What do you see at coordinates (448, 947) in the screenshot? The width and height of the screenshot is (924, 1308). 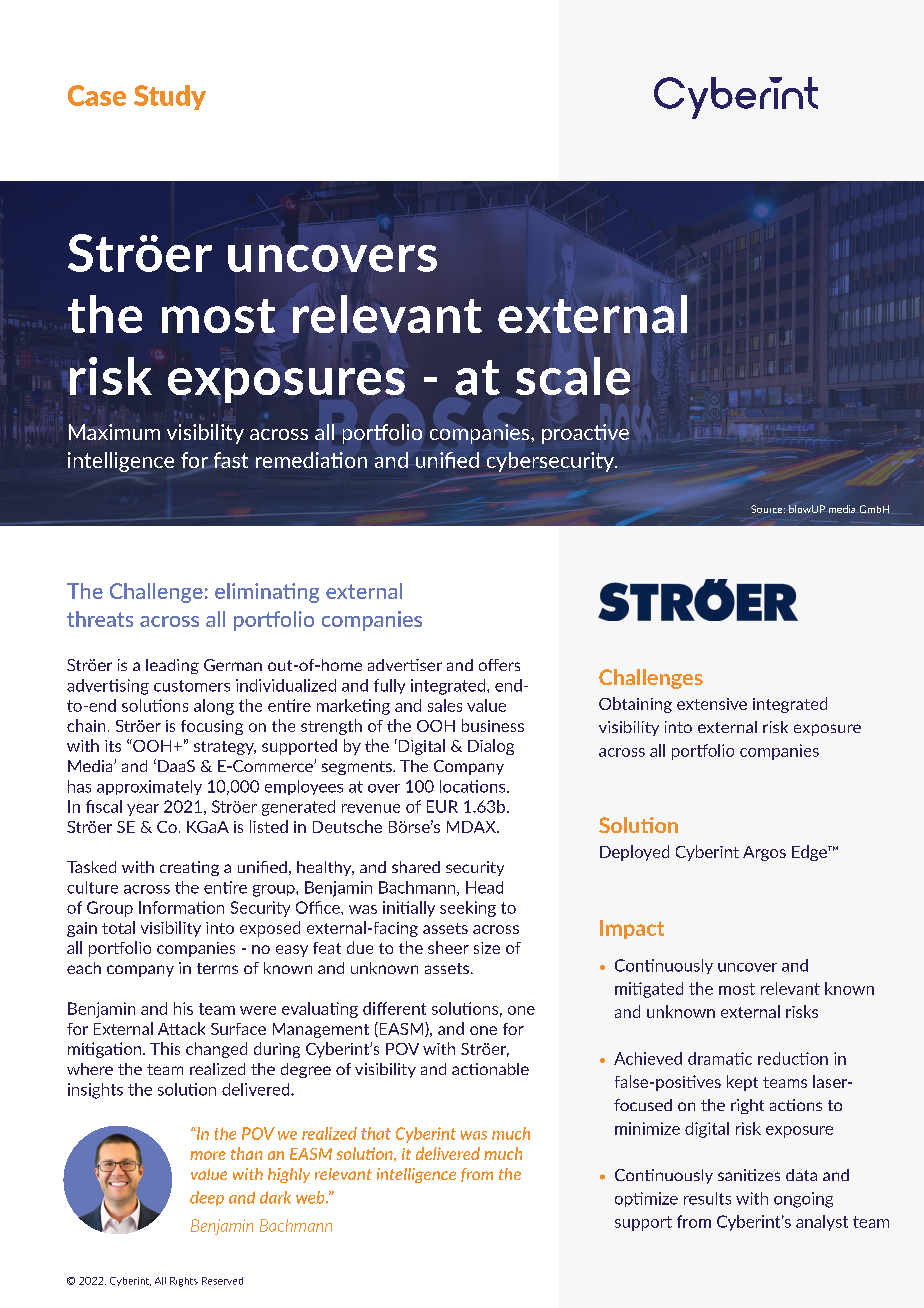 I see `sheer` at bounding box center [448, 947].
